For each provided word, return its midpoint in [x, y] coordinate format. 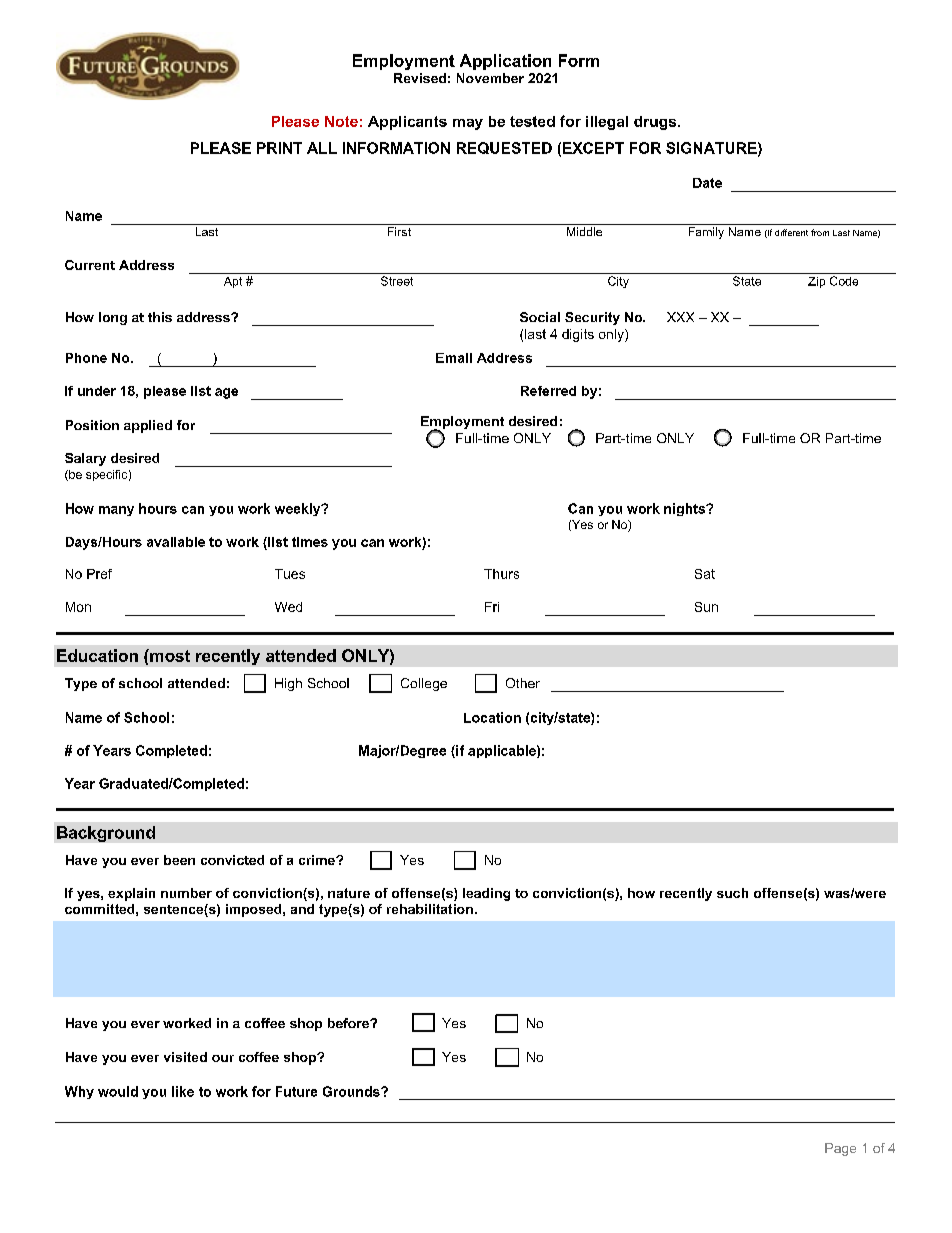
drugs [656, 123]
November [490, 78]
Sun [706, 607]
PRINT [279, 148]
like [183, 1091]
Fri [492, 607]
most [169, 655]
